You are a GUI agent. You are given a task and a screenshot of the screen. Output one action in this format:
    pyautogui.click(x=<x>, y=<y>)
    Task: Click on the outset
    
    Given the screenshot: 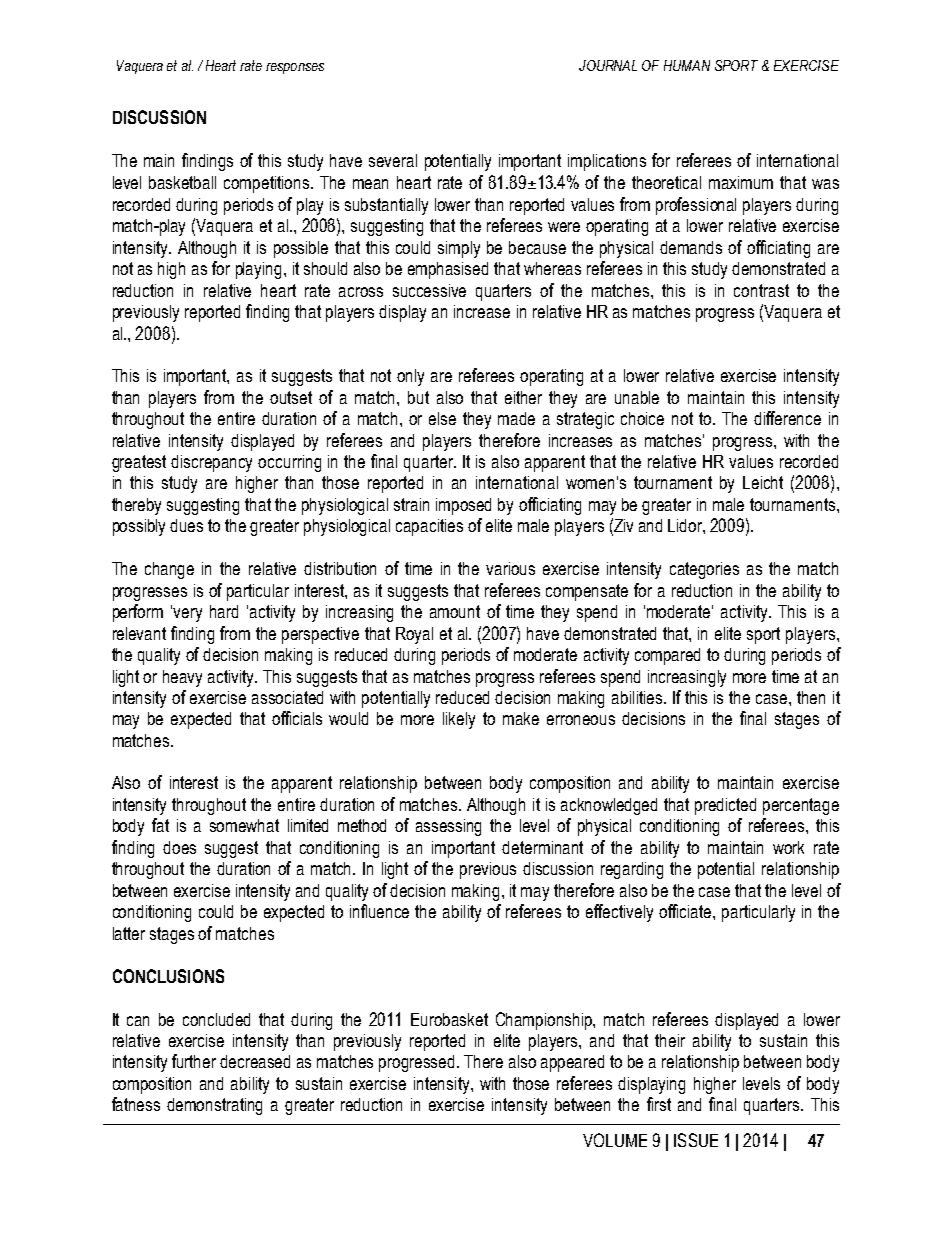 What is the action you would take?
    pyautogui.click(x=291, y=397)
